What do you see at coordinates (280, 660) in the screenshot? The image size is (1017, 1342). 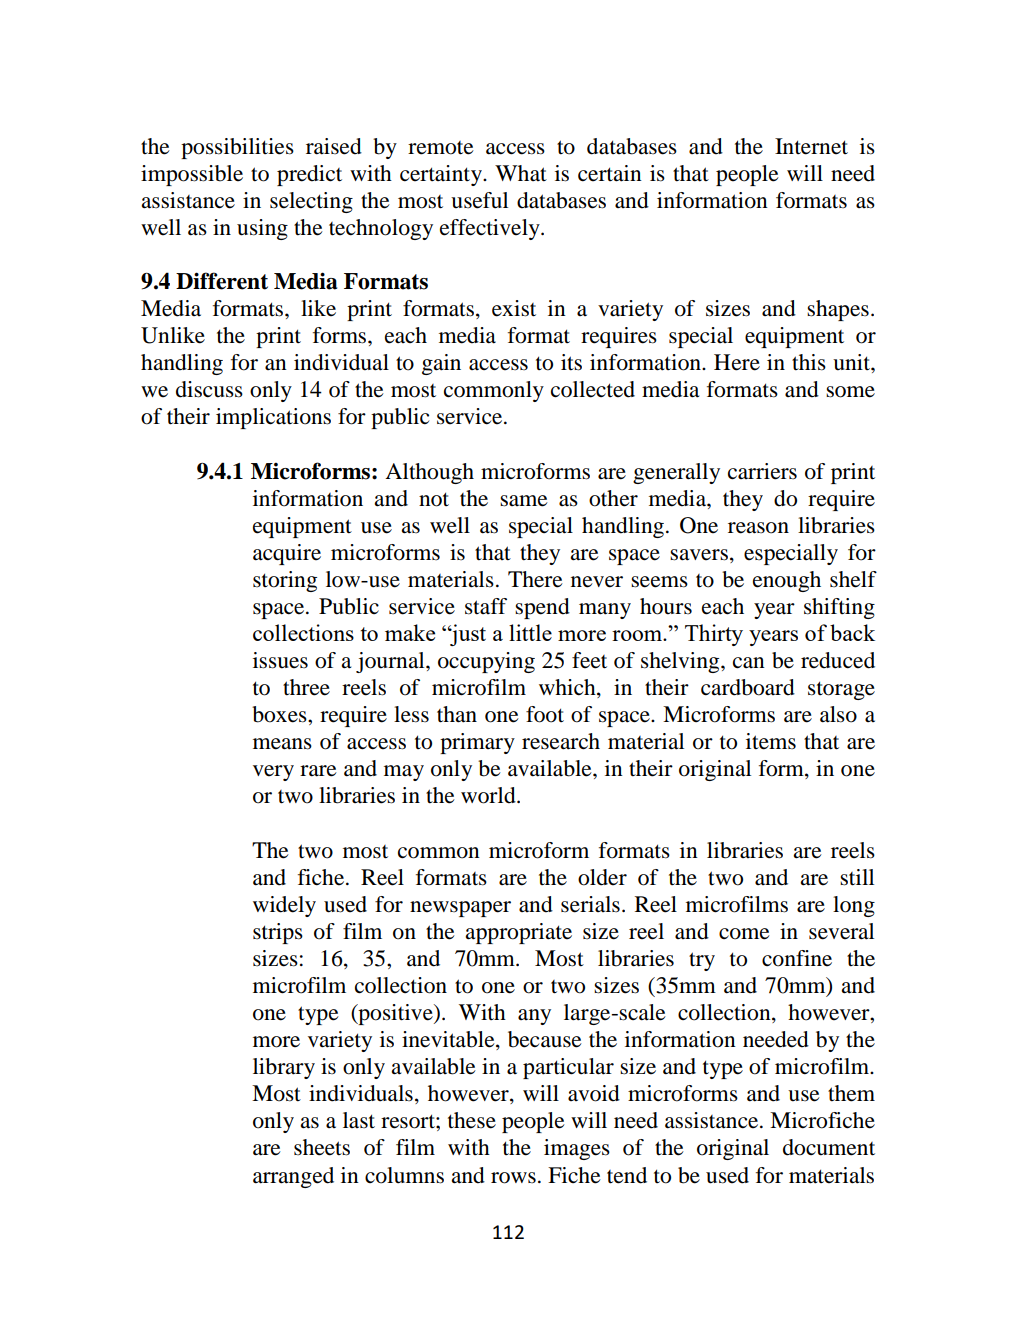 I see `issues` at bounding box center [280, 660].
